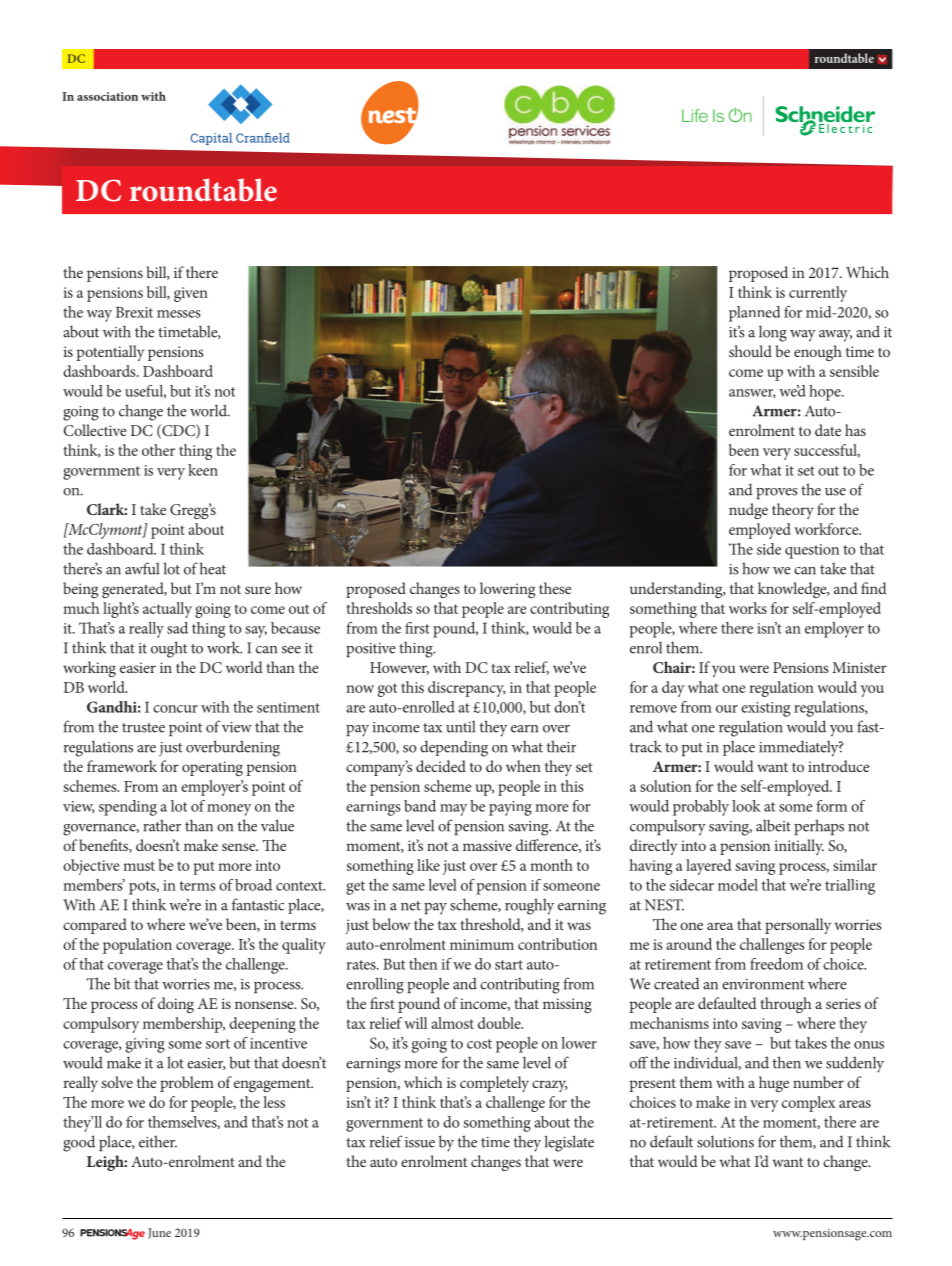 Image resolution: width=952 pixels, height=1266 pixels. I want to click on discrepancy, so click(467, 689).
